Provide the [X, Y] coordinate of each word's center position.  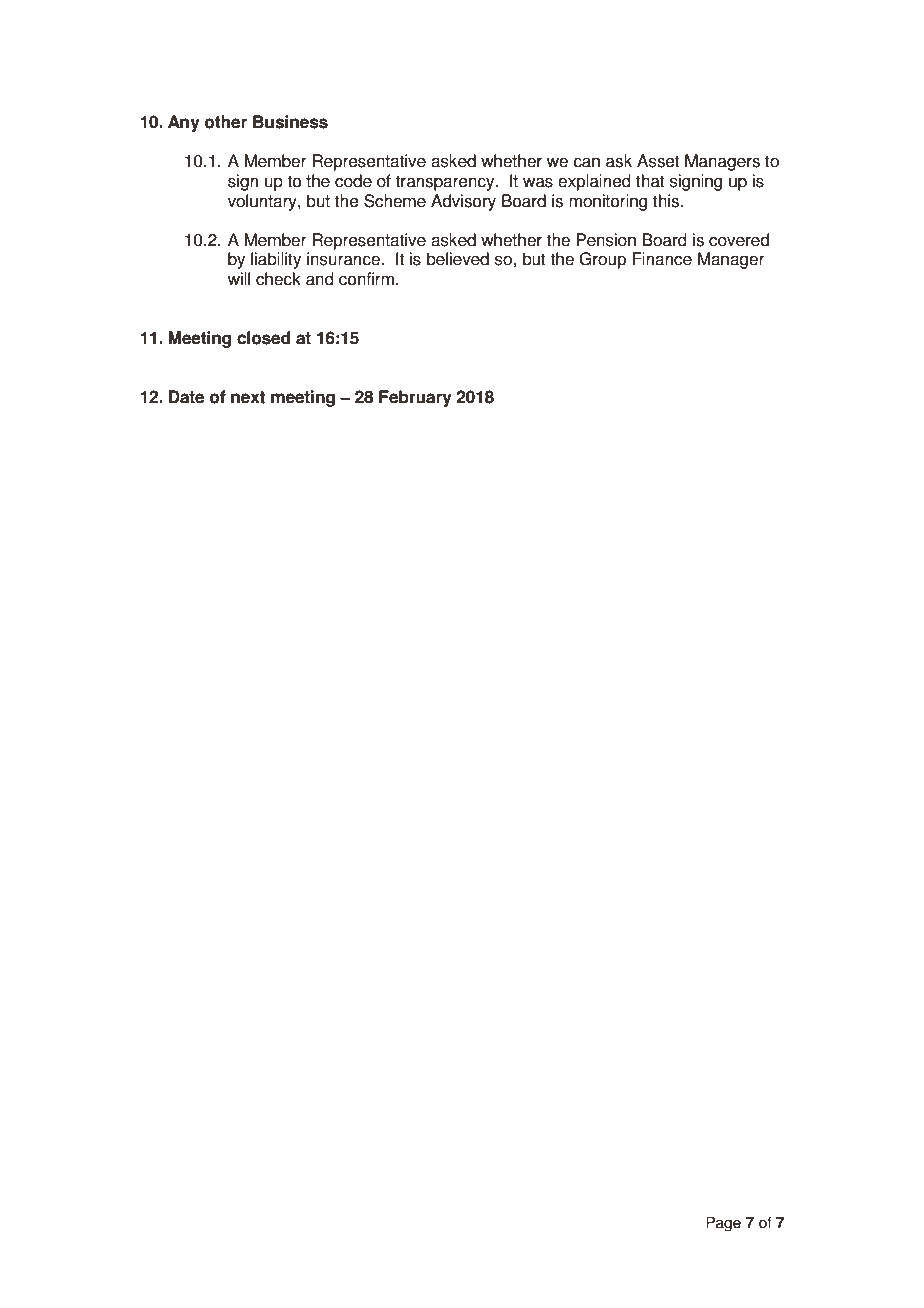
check [278, 279]
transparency [446, 183]
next [248, 397]
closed [263, 338]
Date [186, 397]
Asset [658, 161]
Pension [606, 240]
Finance [662, 259]
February [415, 398]
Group [602, 260]
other [226, 122]
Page [723, 1224]
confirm [366, 279]
